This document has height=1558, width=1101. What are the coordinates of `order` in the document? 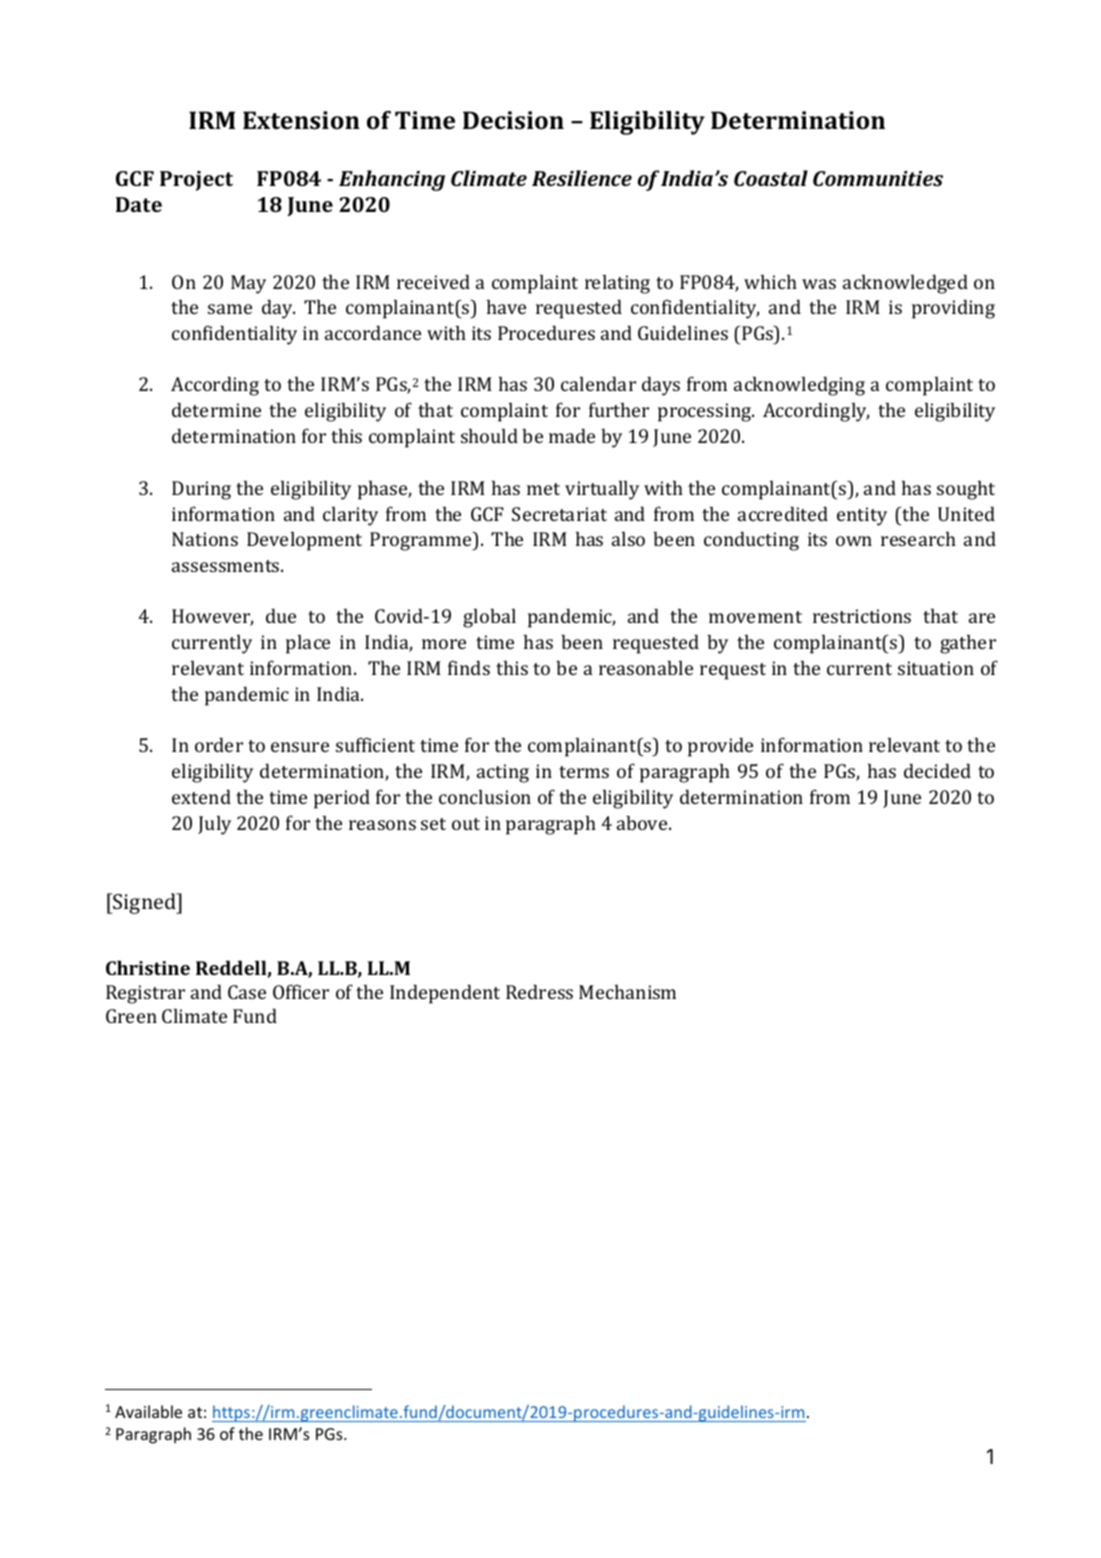 It's located at (219, 744).
